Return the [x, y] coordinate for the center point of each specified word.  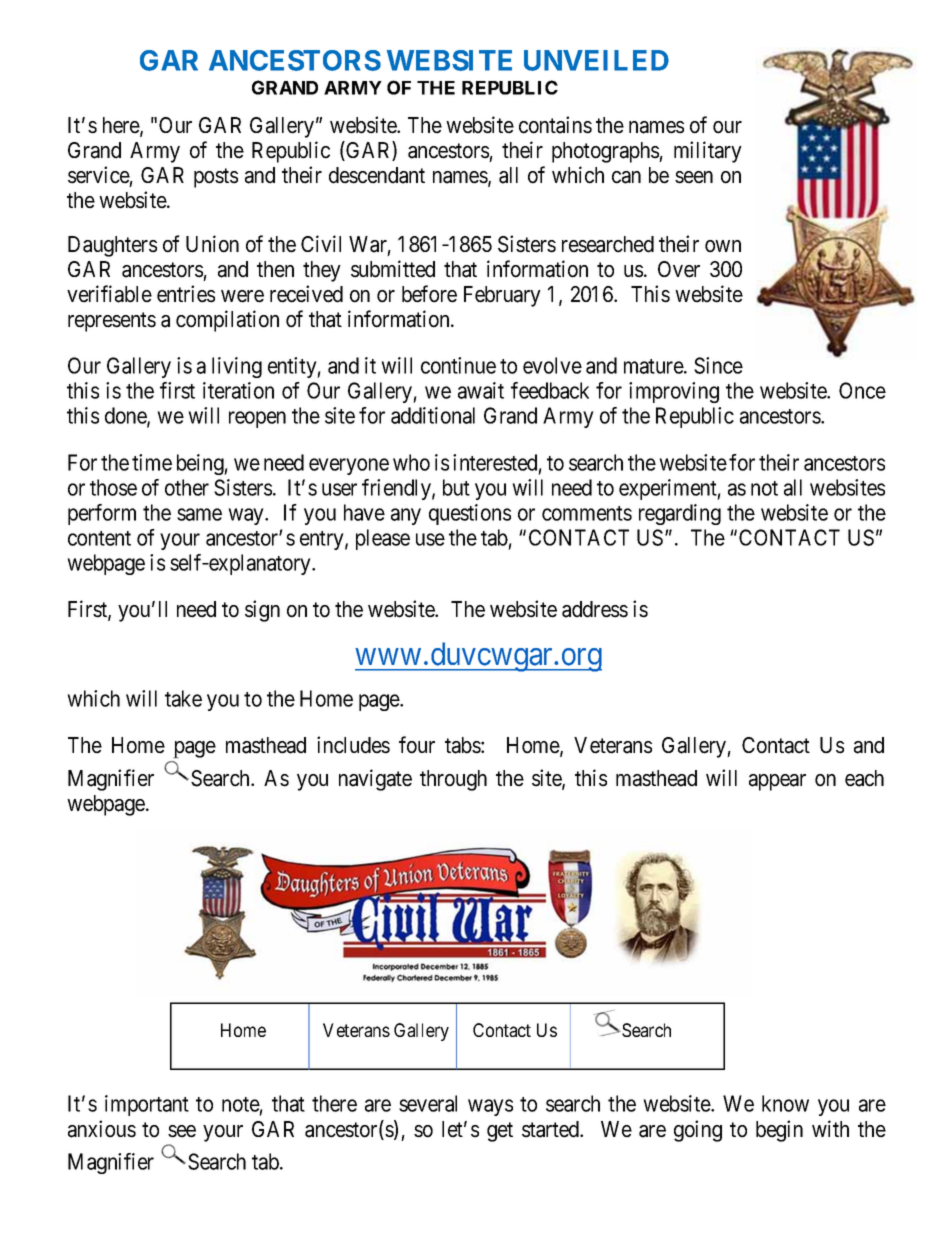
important [147, 1105]
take [183, 698]
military [708, 152]
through [453, 780]
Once [862, 390]
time [152, 462]
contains [555, 125]
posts [216, 178]
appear [777, 782]
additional [433, 415]
